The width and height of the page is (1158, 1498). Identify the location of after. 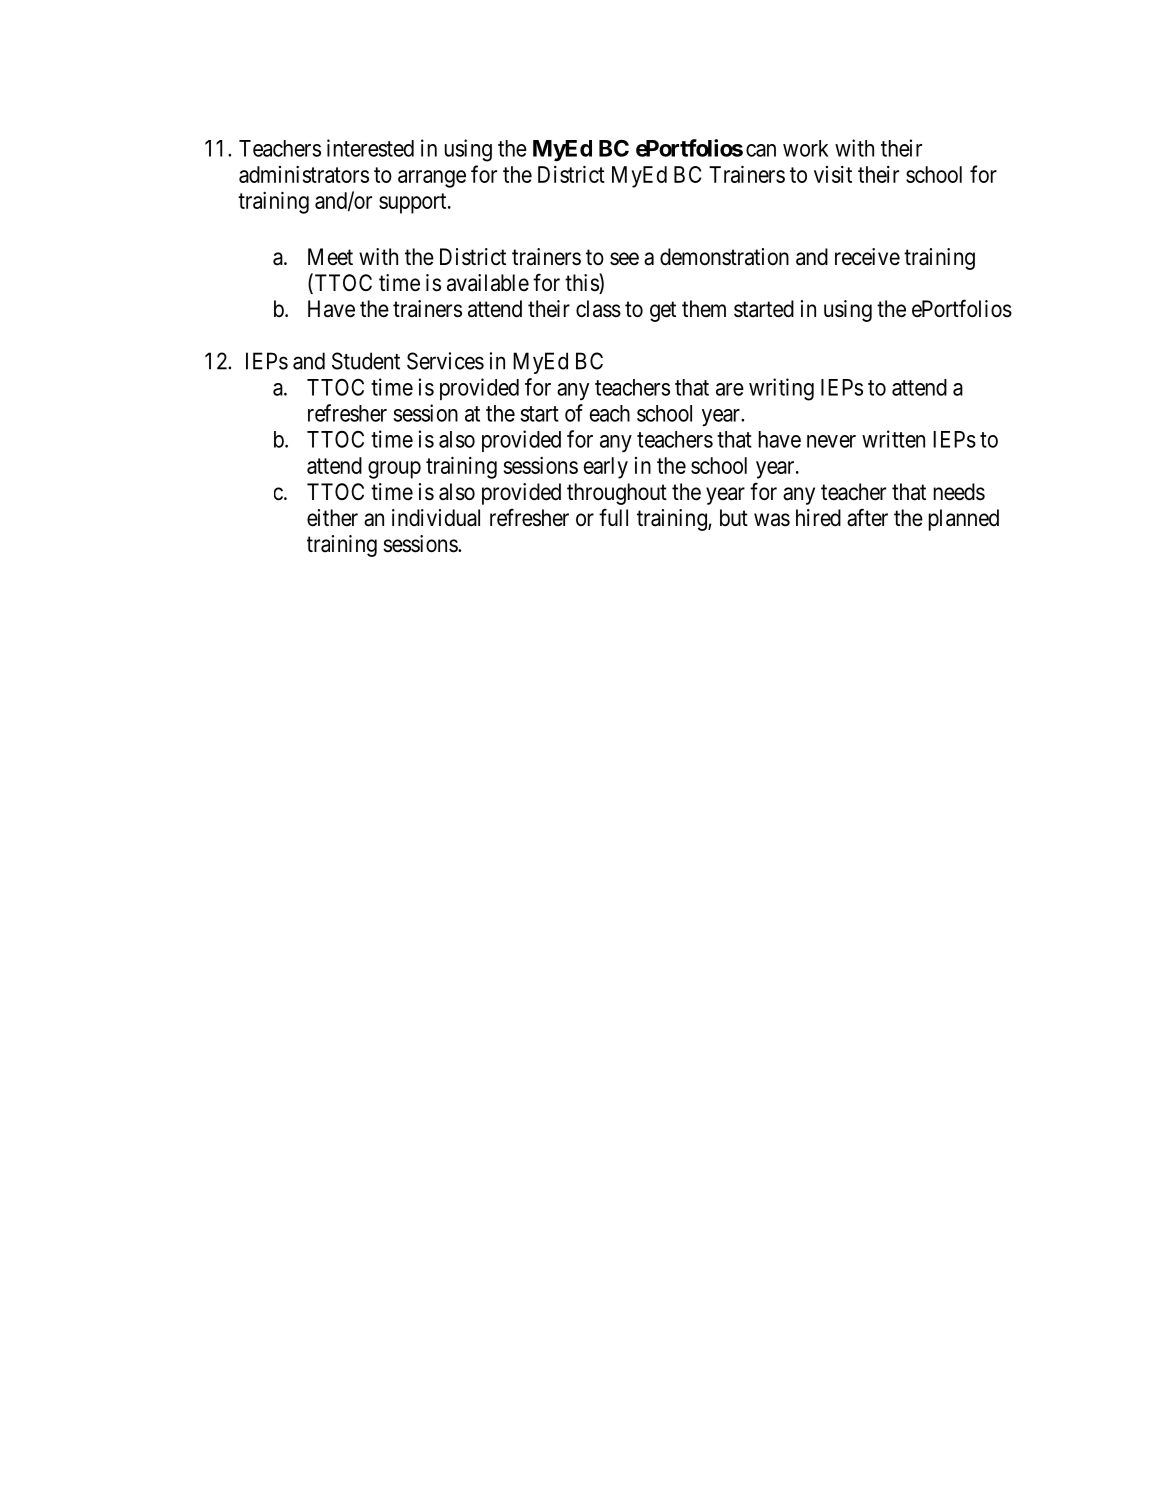
(867, 517).
